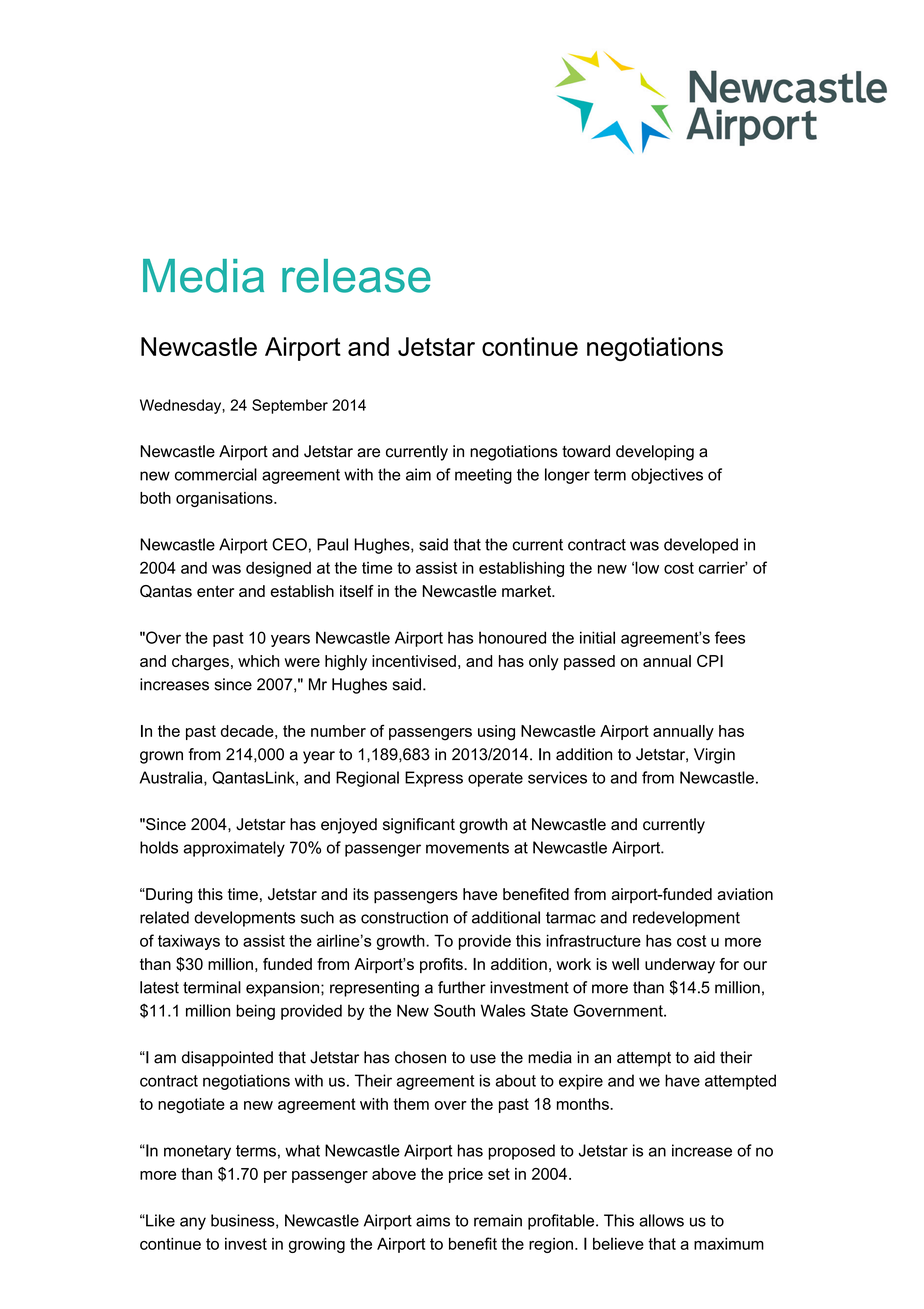 Image resolution: width=924 pixels, height=1309 pixels. What do you see at coordinates (714, 756) in the page?
I see `Virgin` at bounding box center [714, 756].
